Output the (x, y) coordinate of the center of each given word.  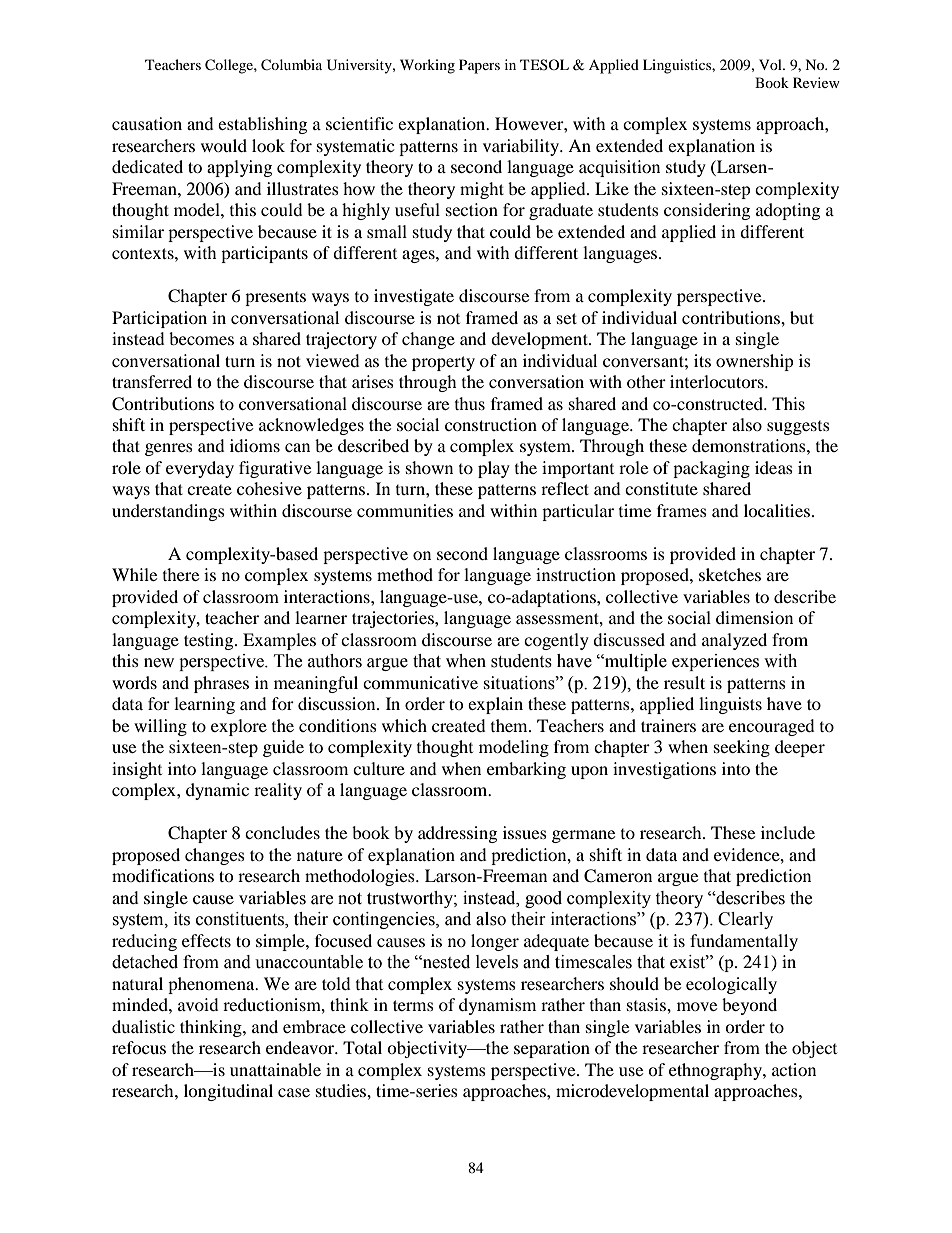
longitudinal (228, 1092)
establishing (262, 125)
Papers (479, 66)
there (181, 574)
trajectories (394, 619)
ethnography (716, 1071)
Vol (771, 64)
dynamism (497, 1006)
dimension (754, 617)
